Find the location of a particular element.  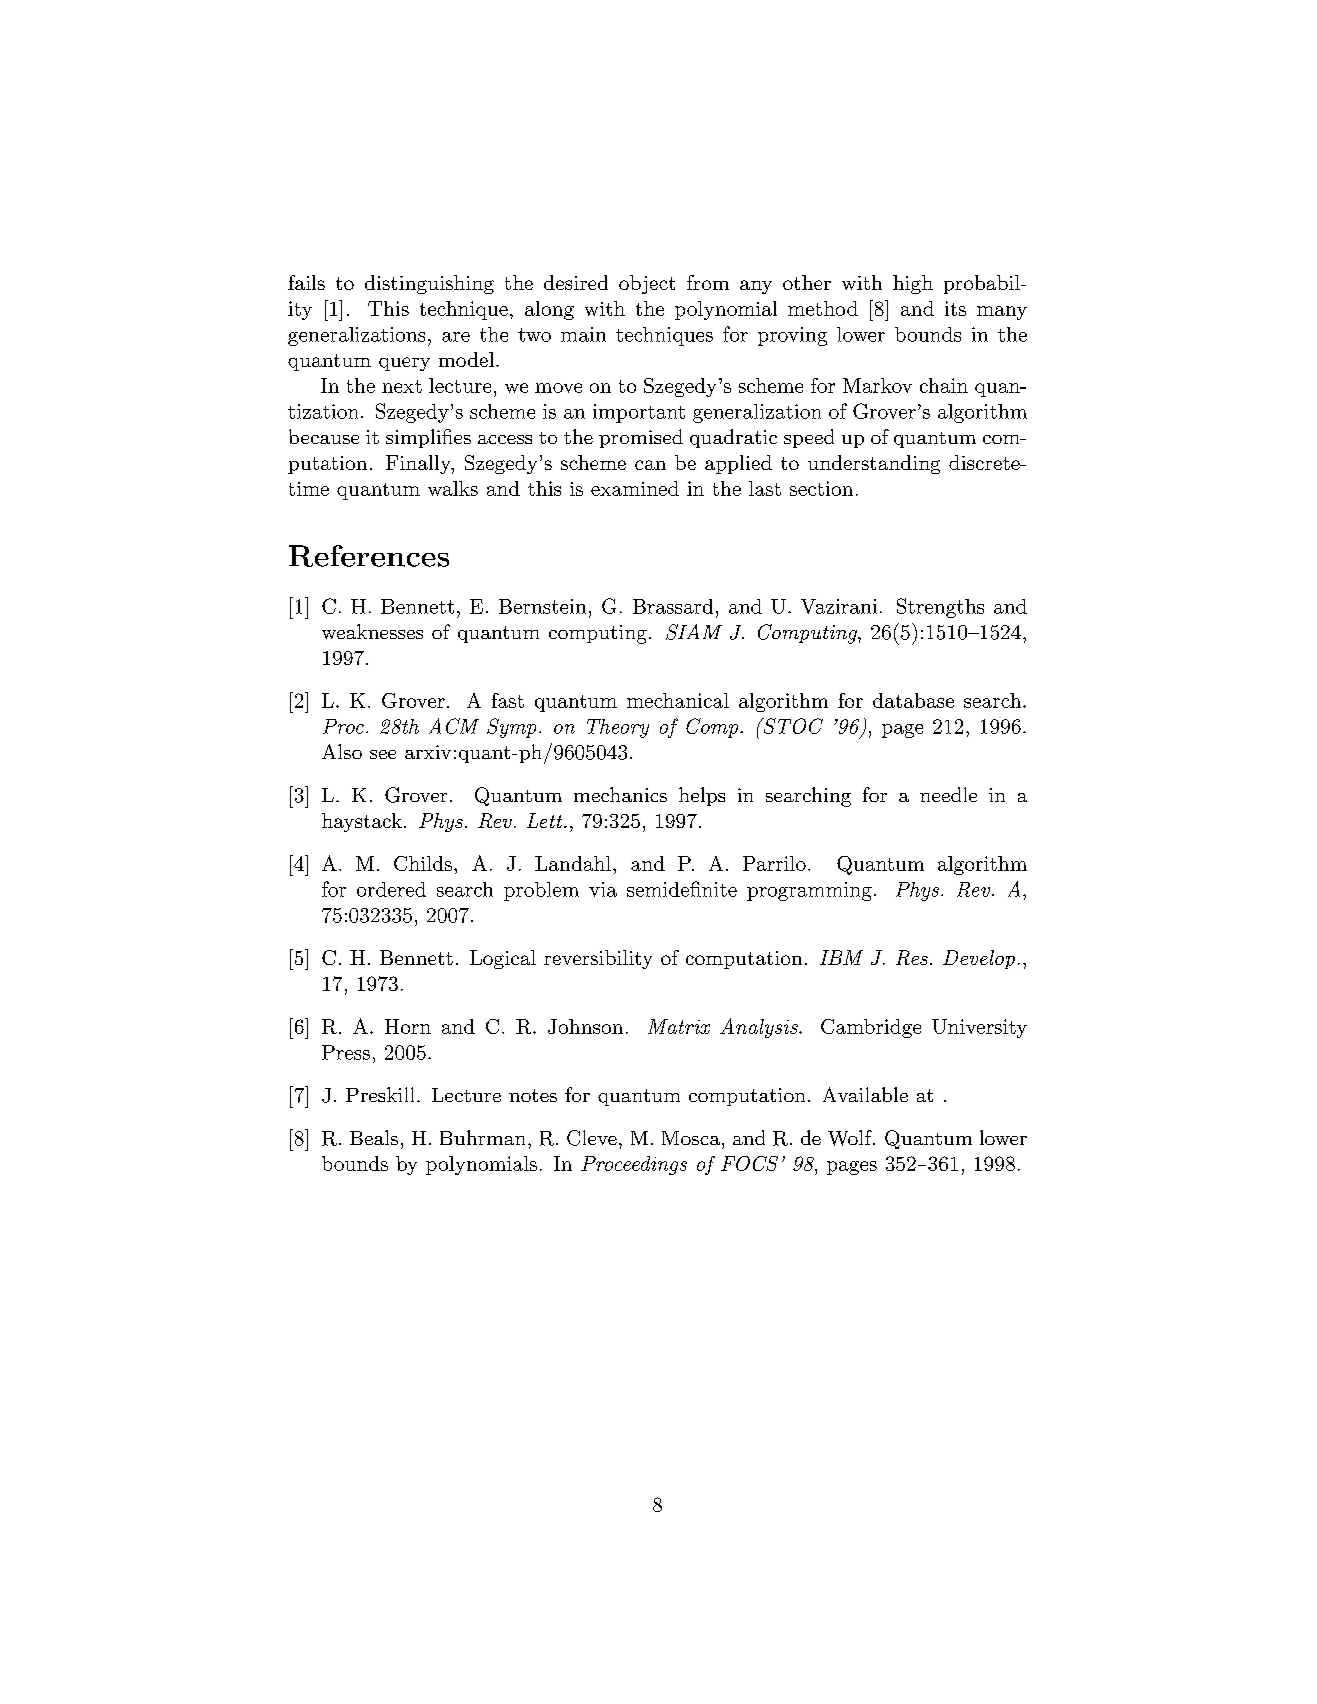

Wolf is located at coordinates (851, 1138).
